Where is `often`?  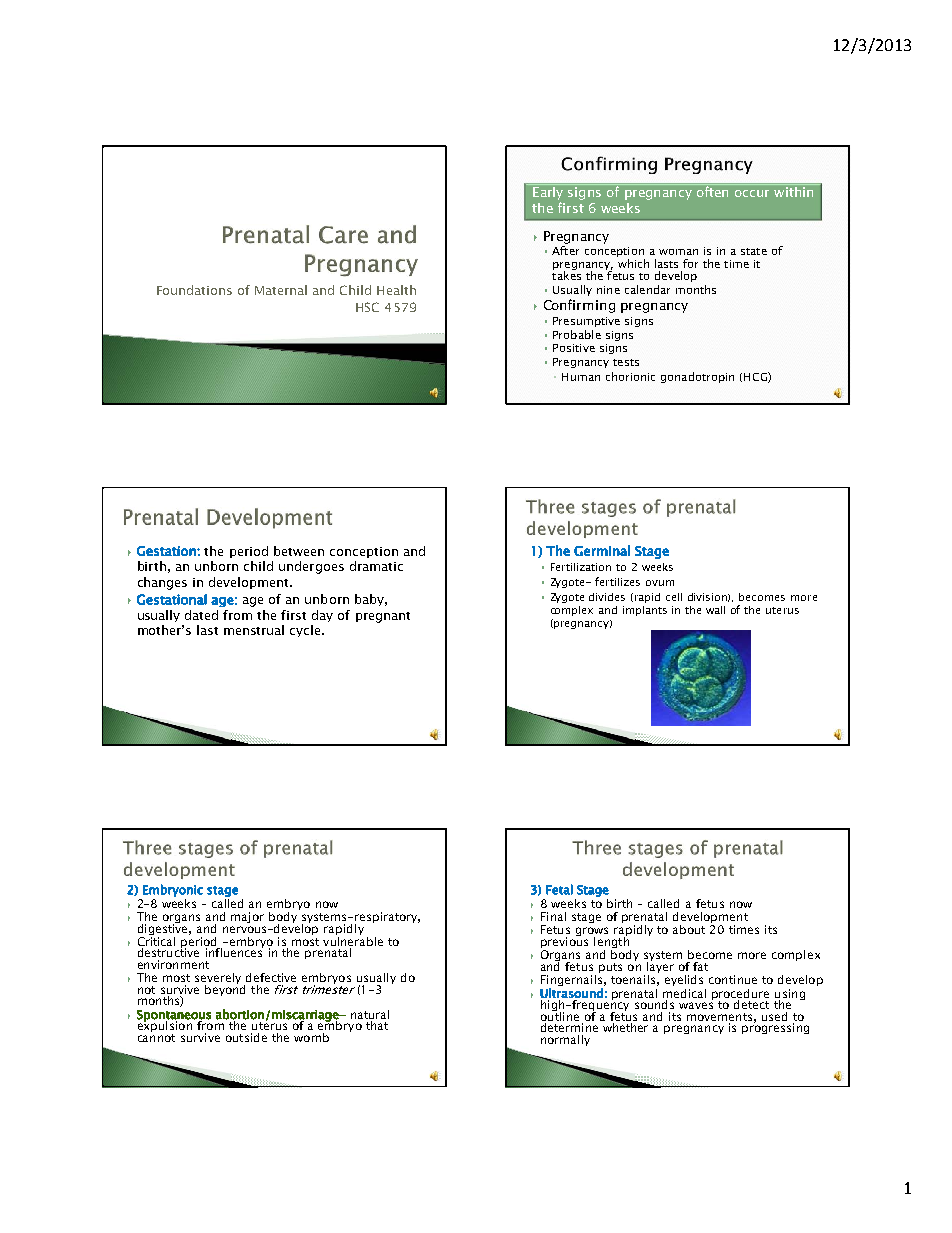
often is located at coordinates (712, 190).
